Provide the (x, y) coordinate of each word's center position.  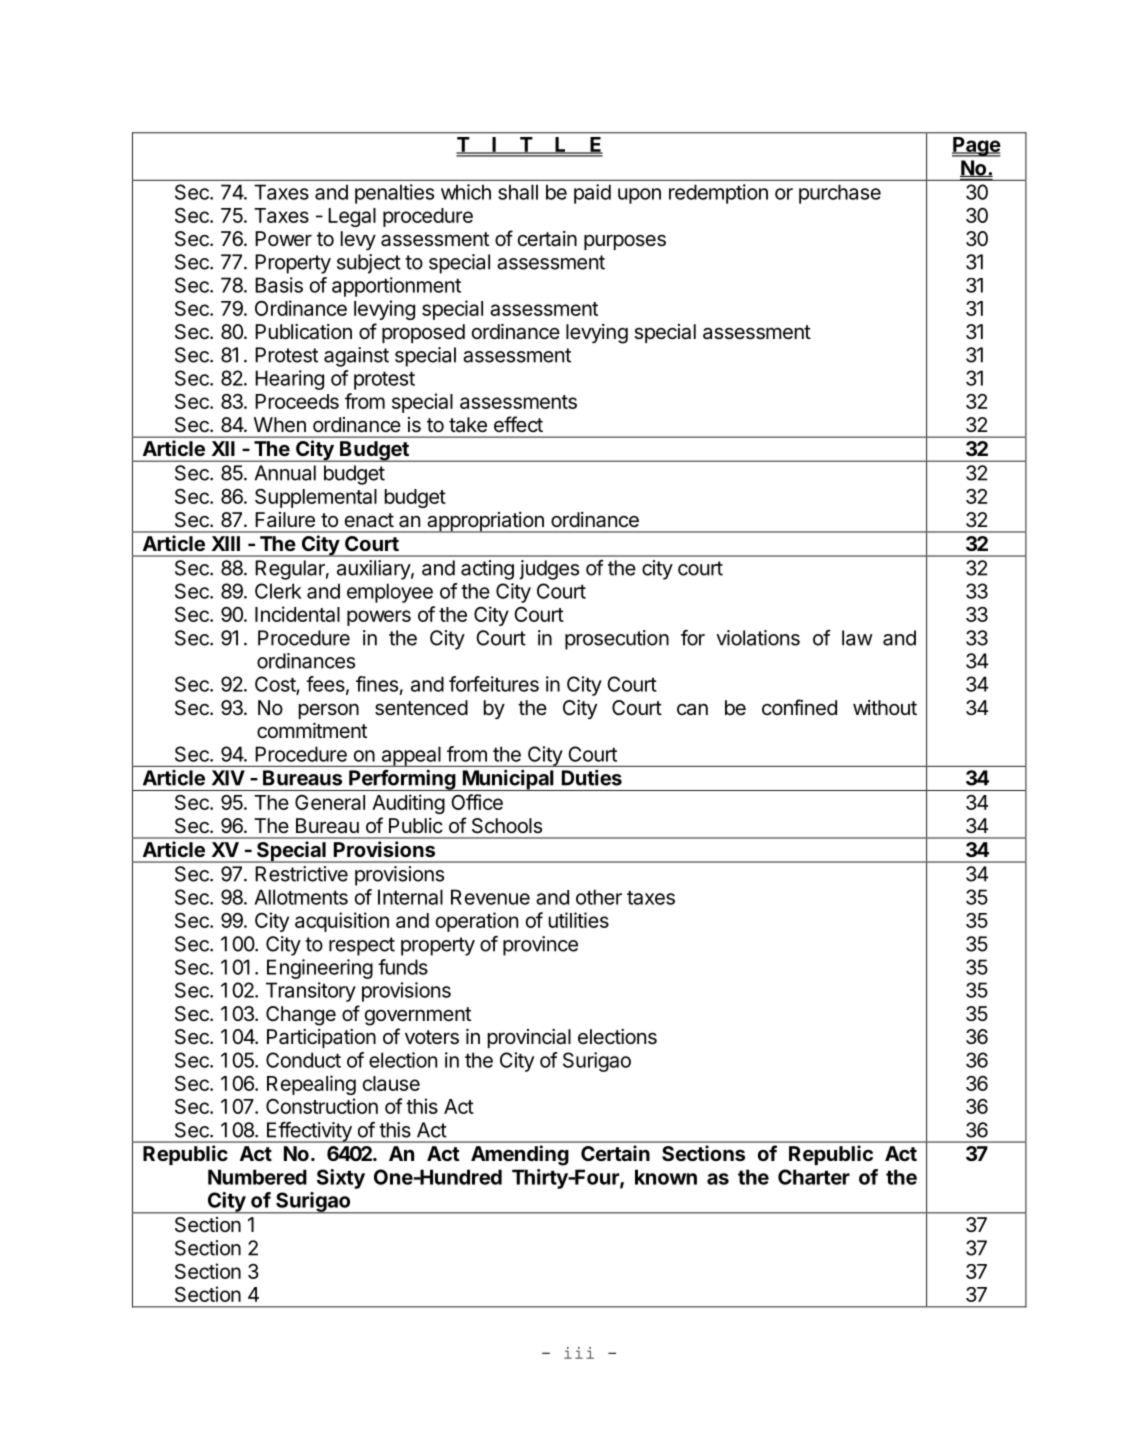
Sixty (341, 1179)
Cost (276, 685)
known (666, 1177)
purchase (840, 194)
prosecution (617, 640)
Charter (814, 1177)
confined (799, 707)
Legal (352, 217)
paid (592, 194)
